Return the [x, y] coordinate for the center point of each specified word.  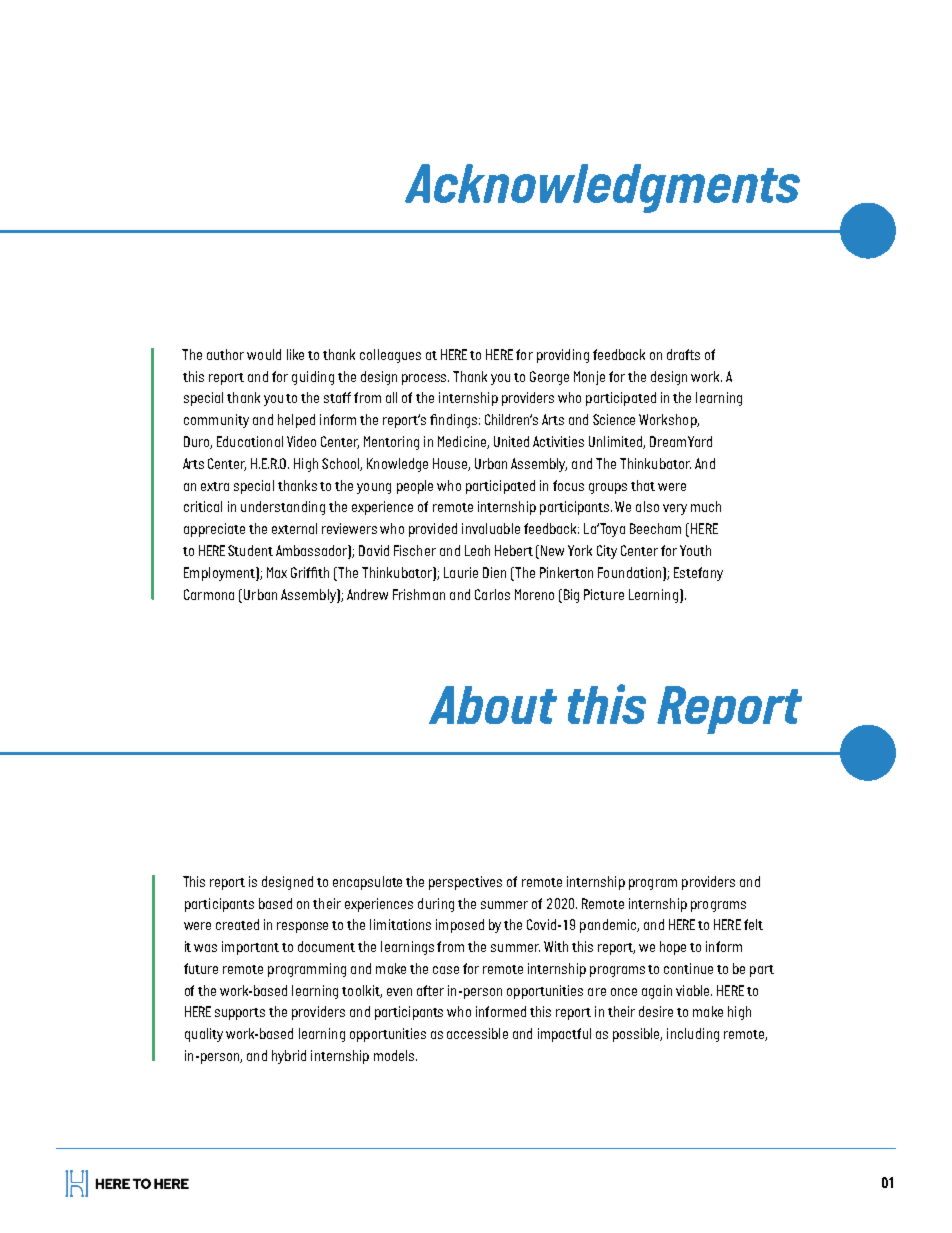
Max [277, 572]
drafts [683, 354]
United [511, 441]
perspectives [465, 883]
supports [240, 1014]
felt [753, 924]
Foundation [631, 572]
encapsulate [367, 883]
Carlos [492, 594]
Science [614, 419]
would [264, 354]
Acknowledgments [602, 188]
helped [296, 421]
